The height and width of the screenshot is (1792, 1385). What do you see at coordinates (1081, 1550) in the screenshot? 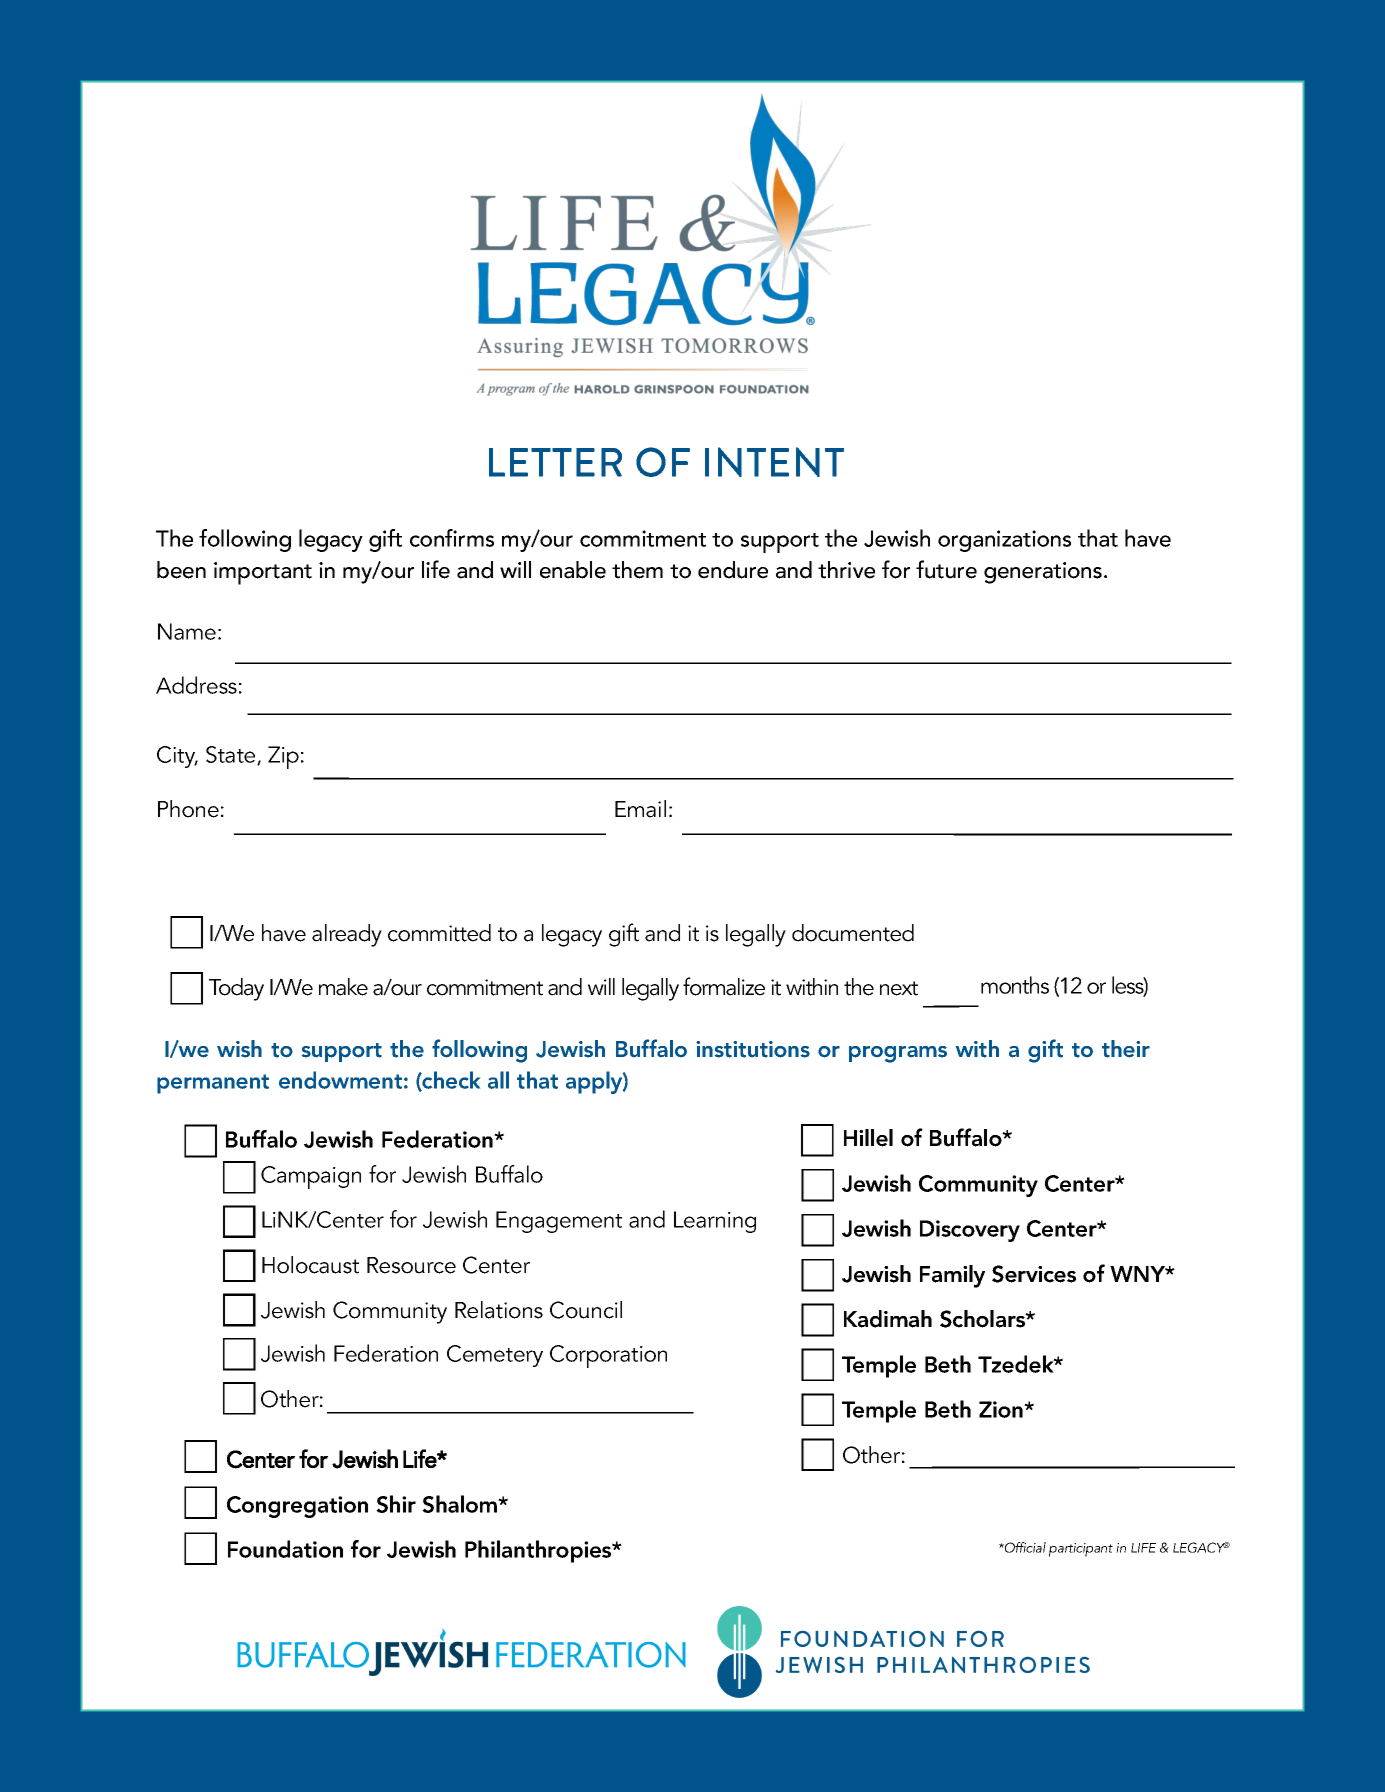
I see `participant` at bounding box center [1081, 1550].
